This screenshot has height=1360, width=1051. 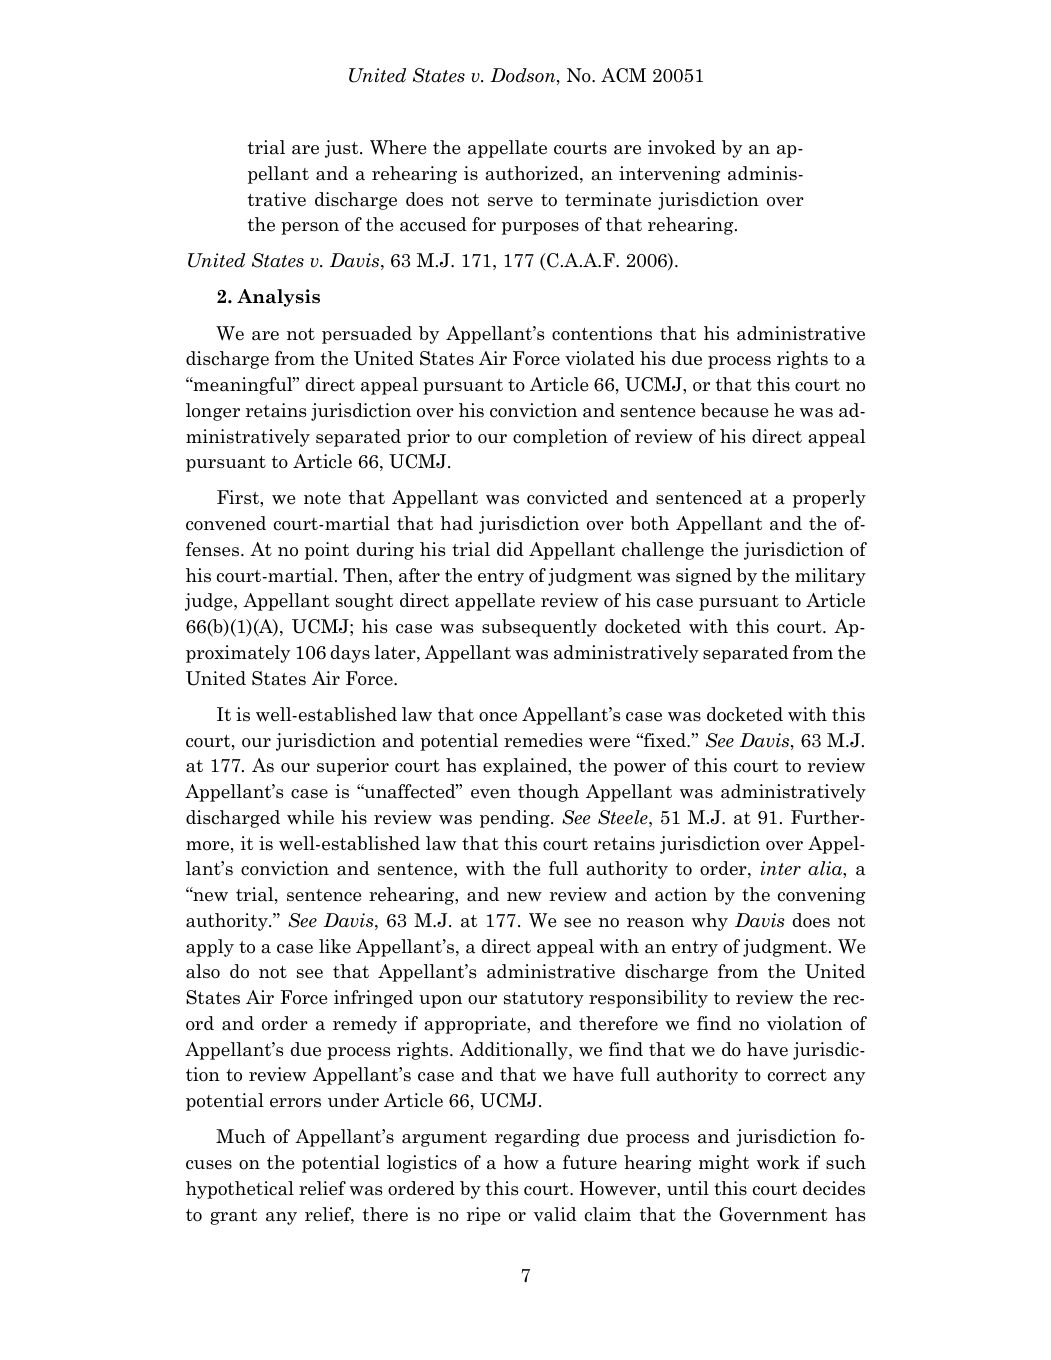 I want to click on remedies, so click(x=543, y=740).
